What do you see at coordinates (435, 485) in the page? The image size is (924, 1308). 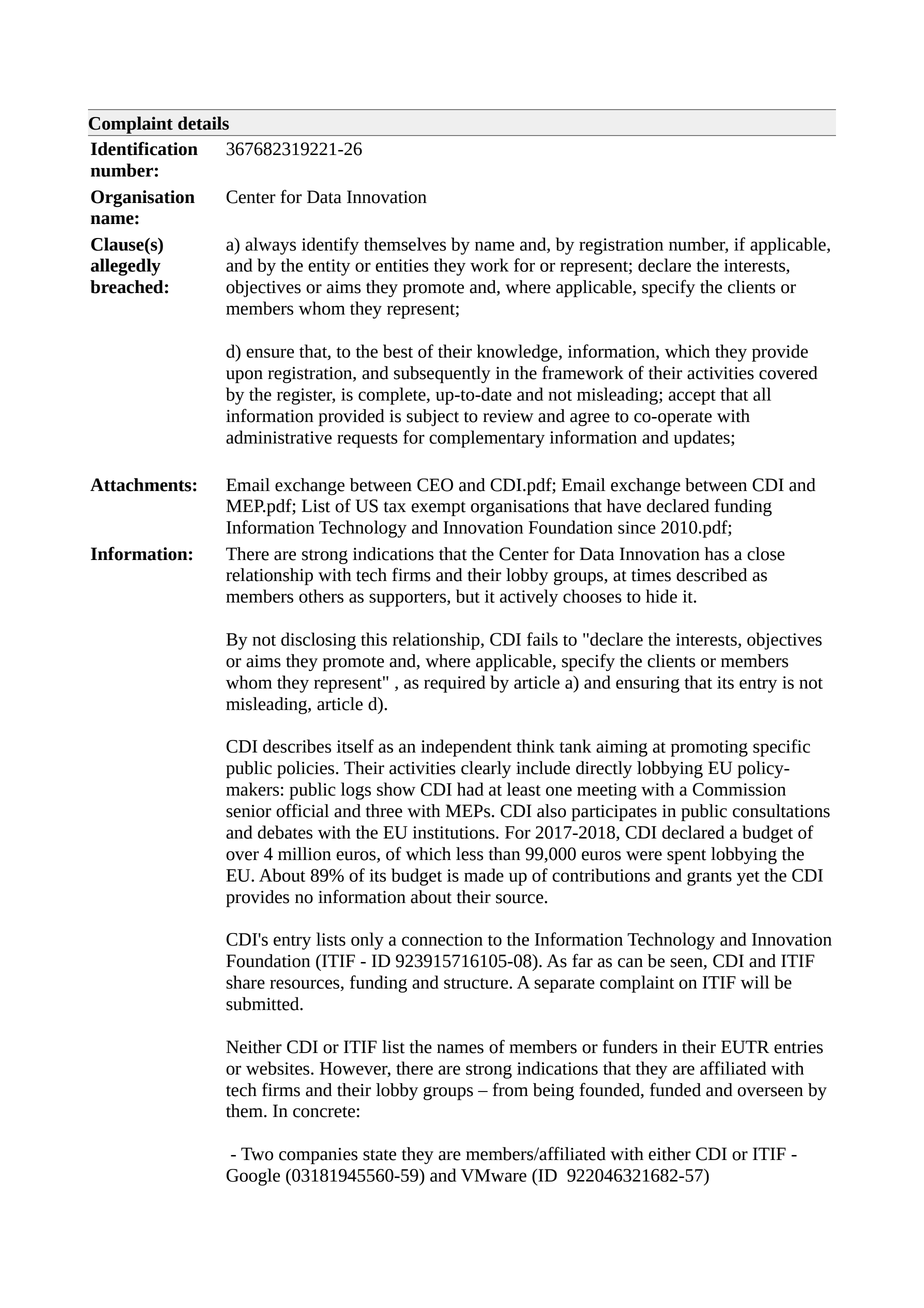 I see `CEO` at bounding box center [435, 485].
